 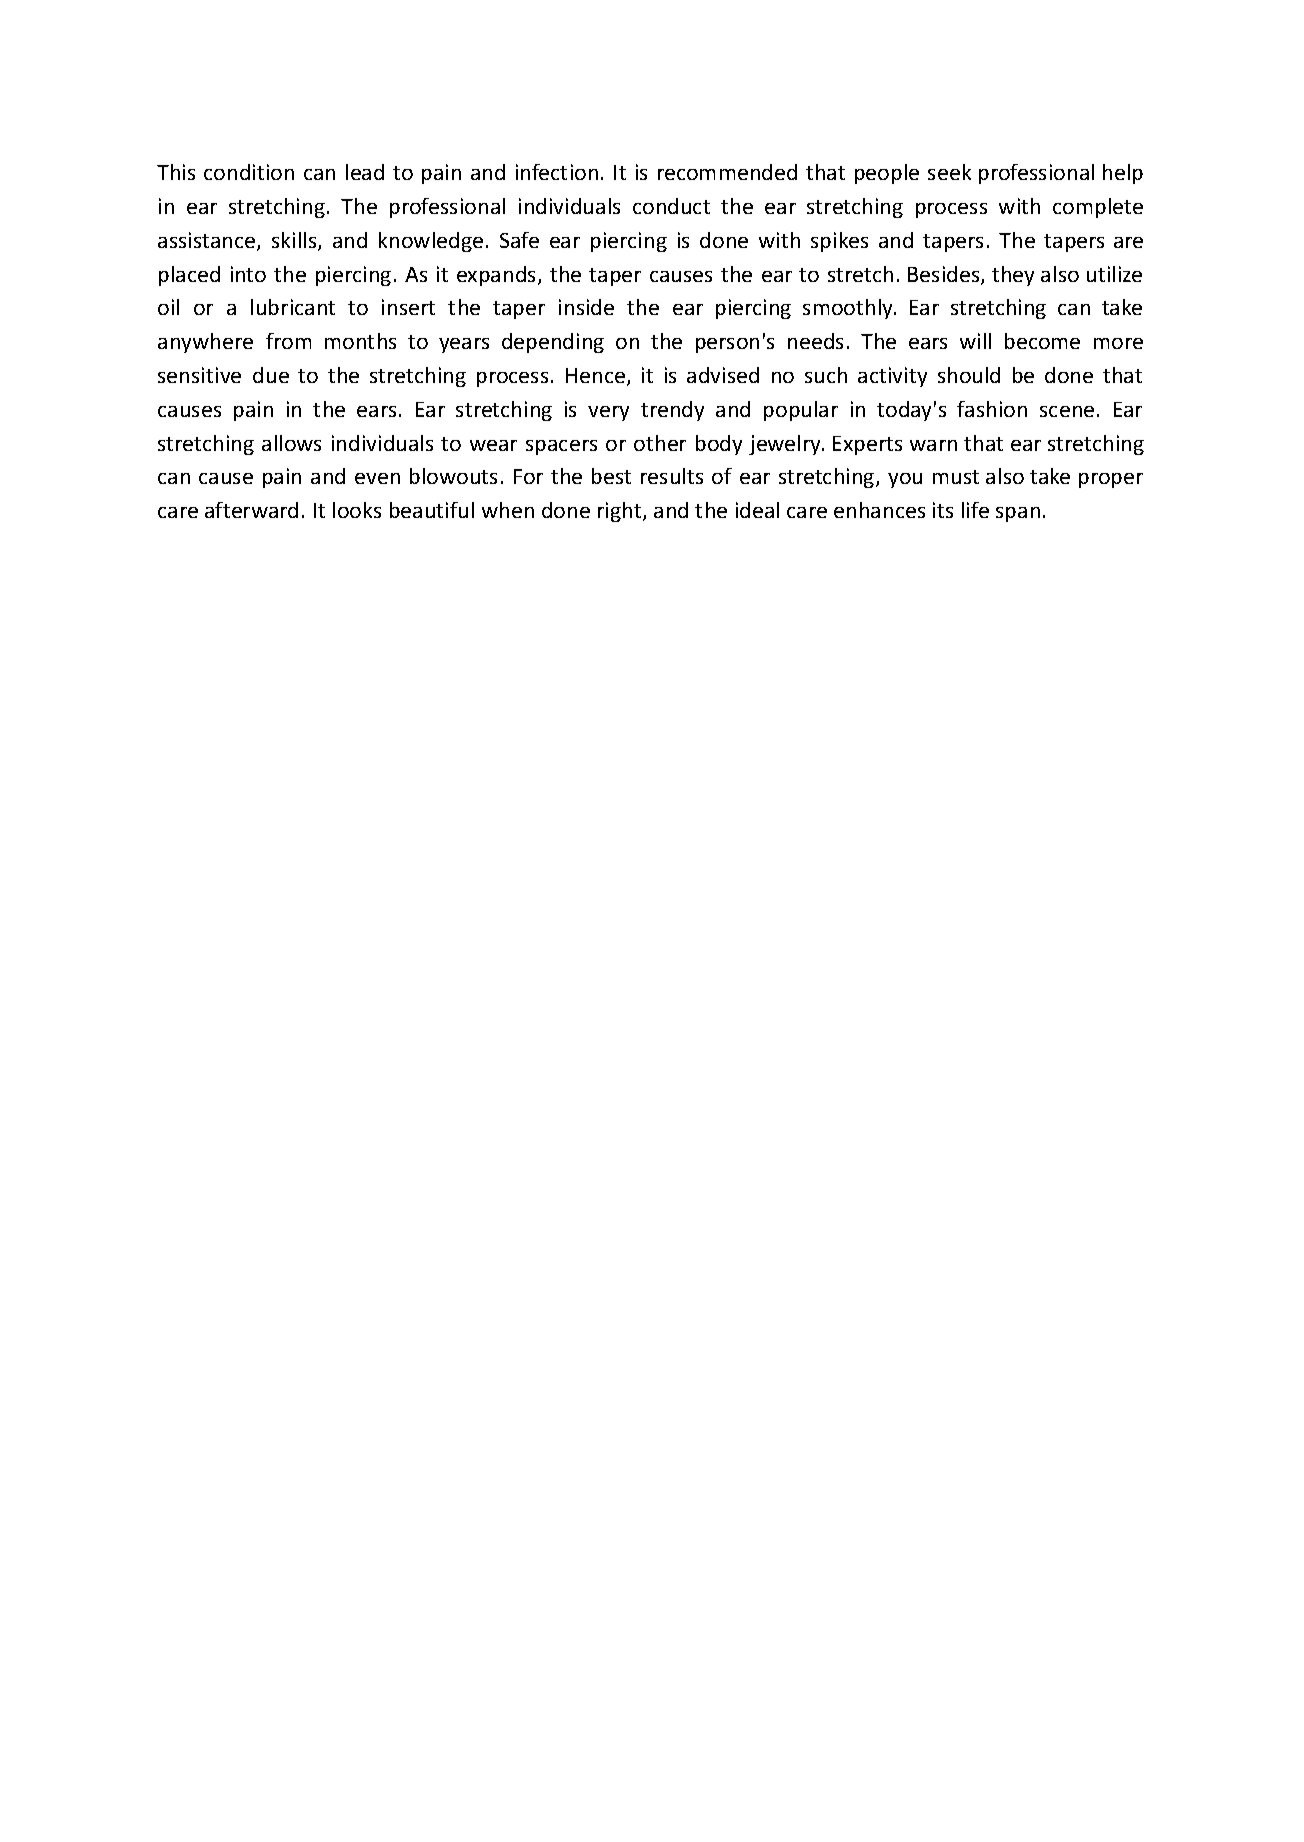 What do you see at coordinates (251, 510) in the document?
I see `afterward` at bounding box center [251, 510].
